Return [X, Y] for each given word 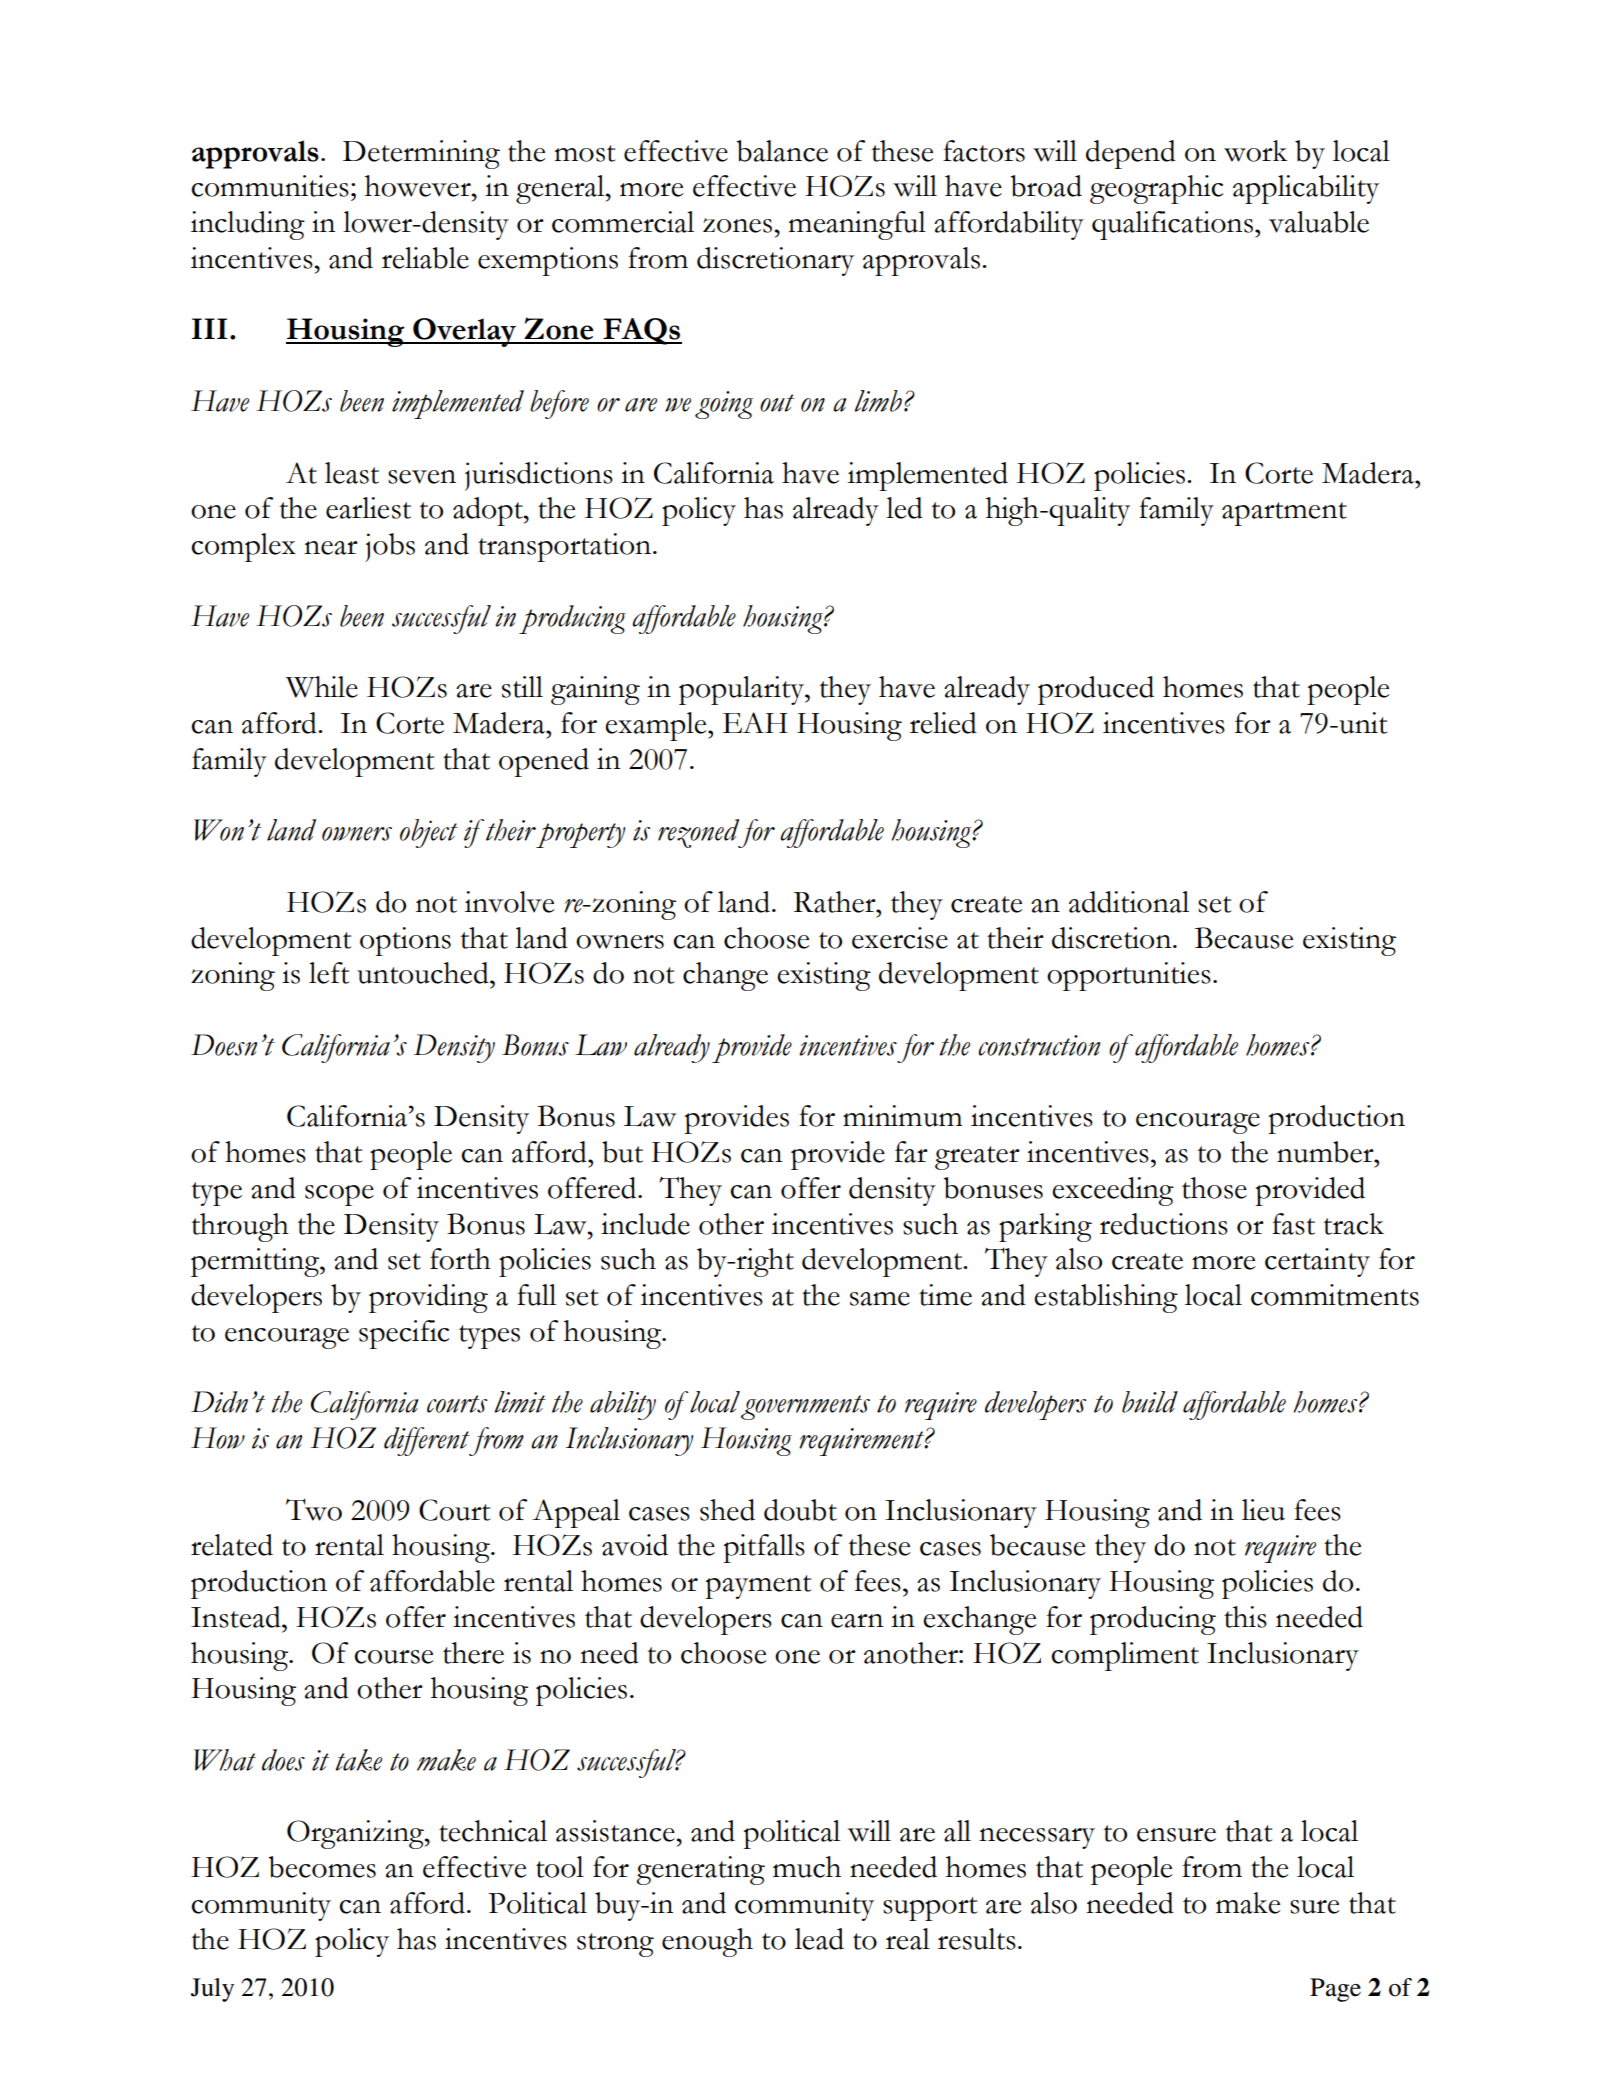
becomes [322, 1867]
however [419, 186]
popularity [743, 690]
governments [805, 1407]
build [1150, 1402]
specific [404, 1334]
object [429, 833]
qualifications [1172, 225]
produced [1096, 690]
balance [782, 151]
